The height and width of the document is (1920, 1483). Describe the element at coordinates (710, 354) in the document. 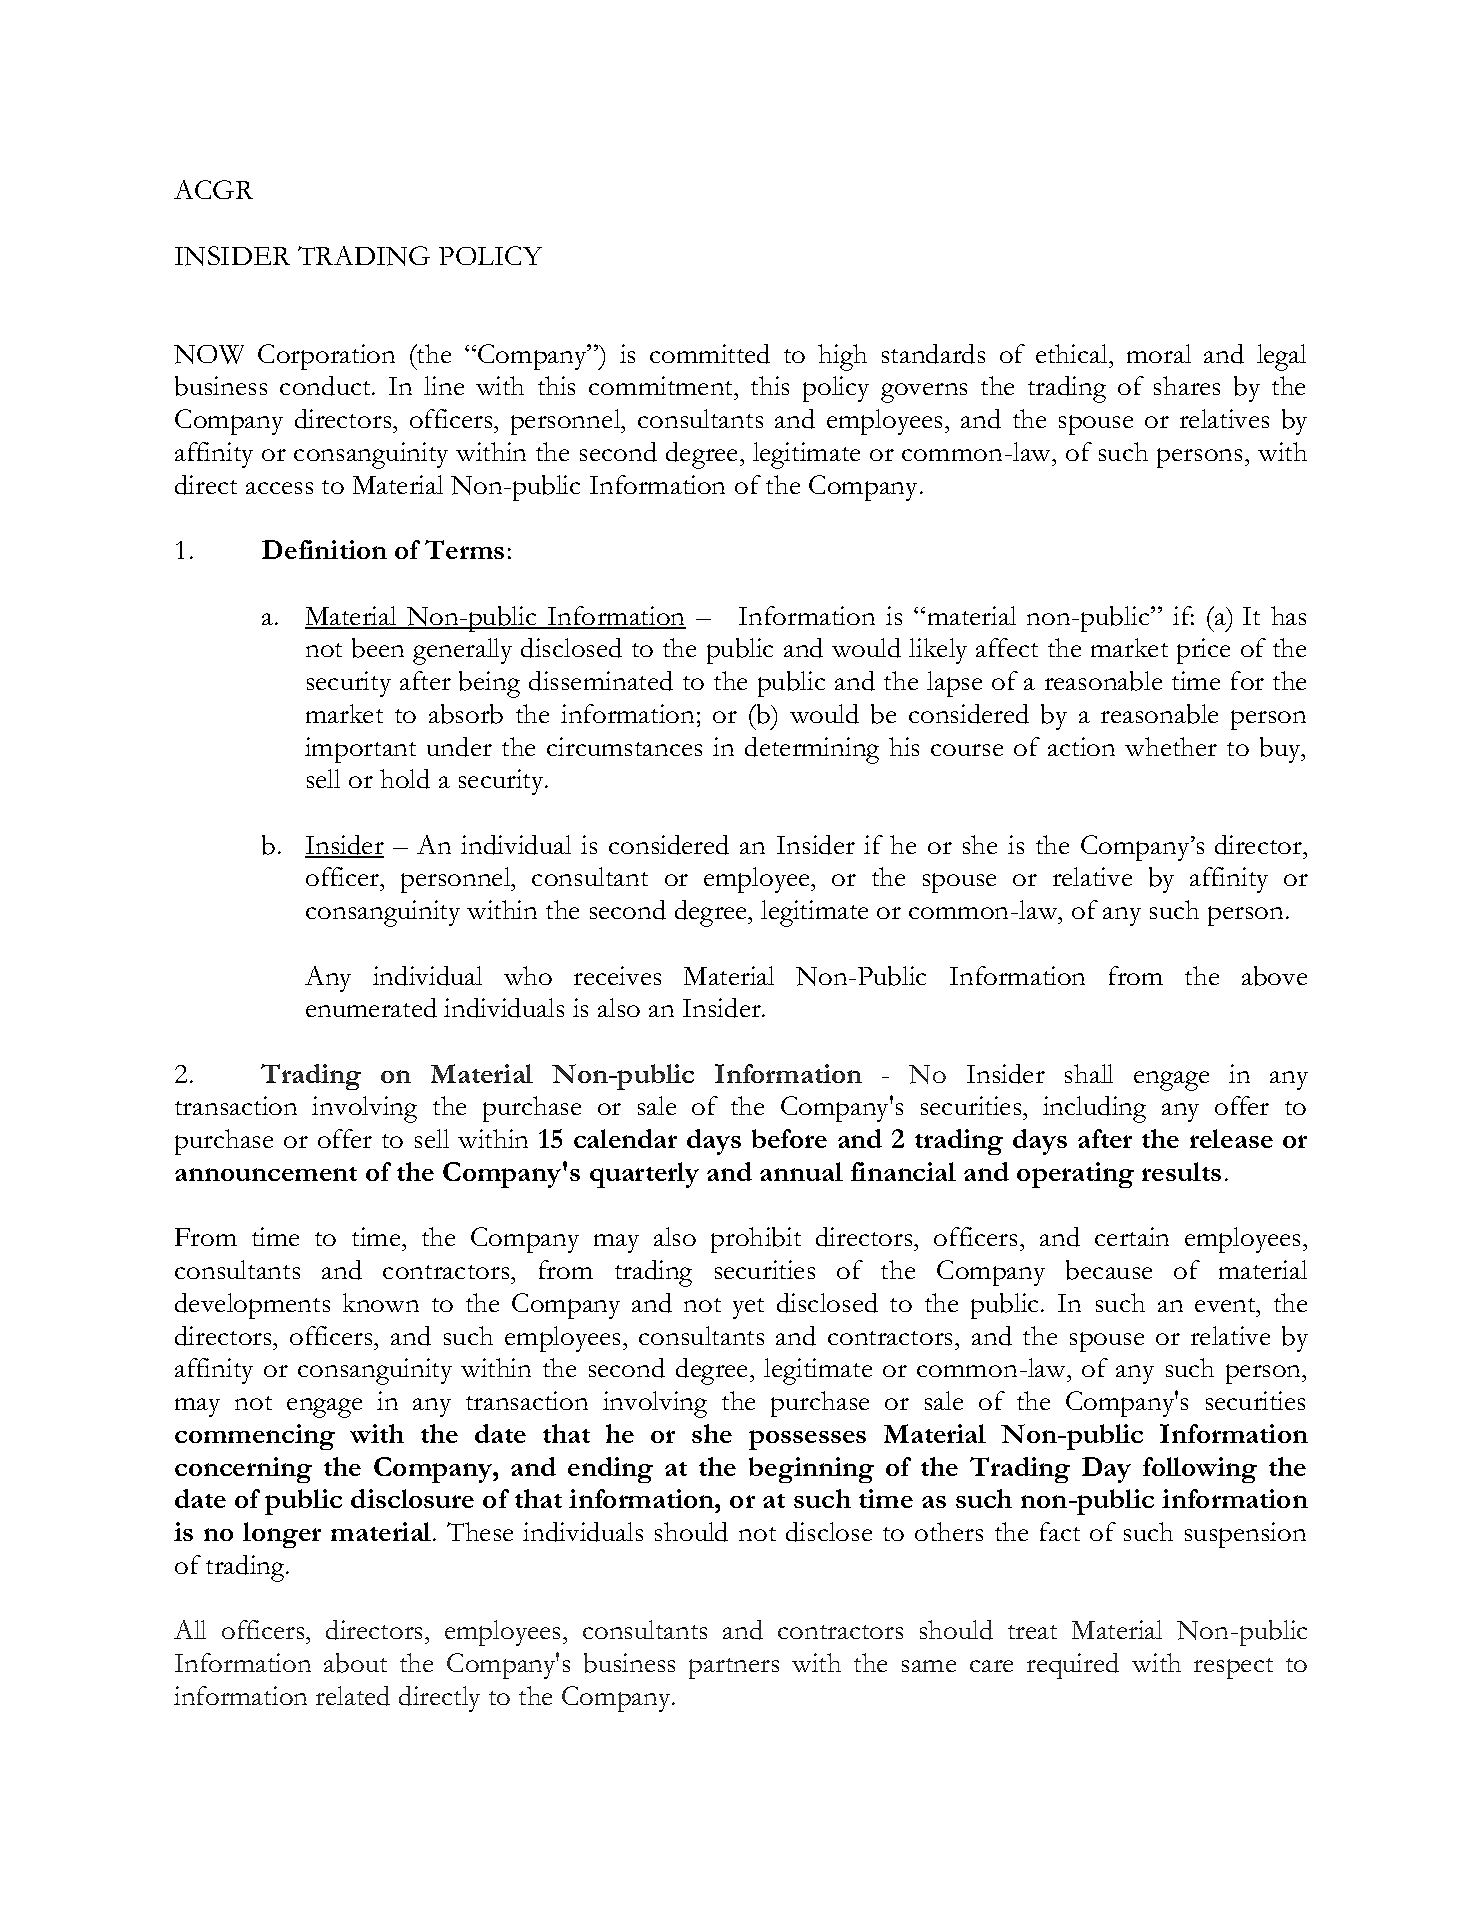

I see `committed` at that location.
